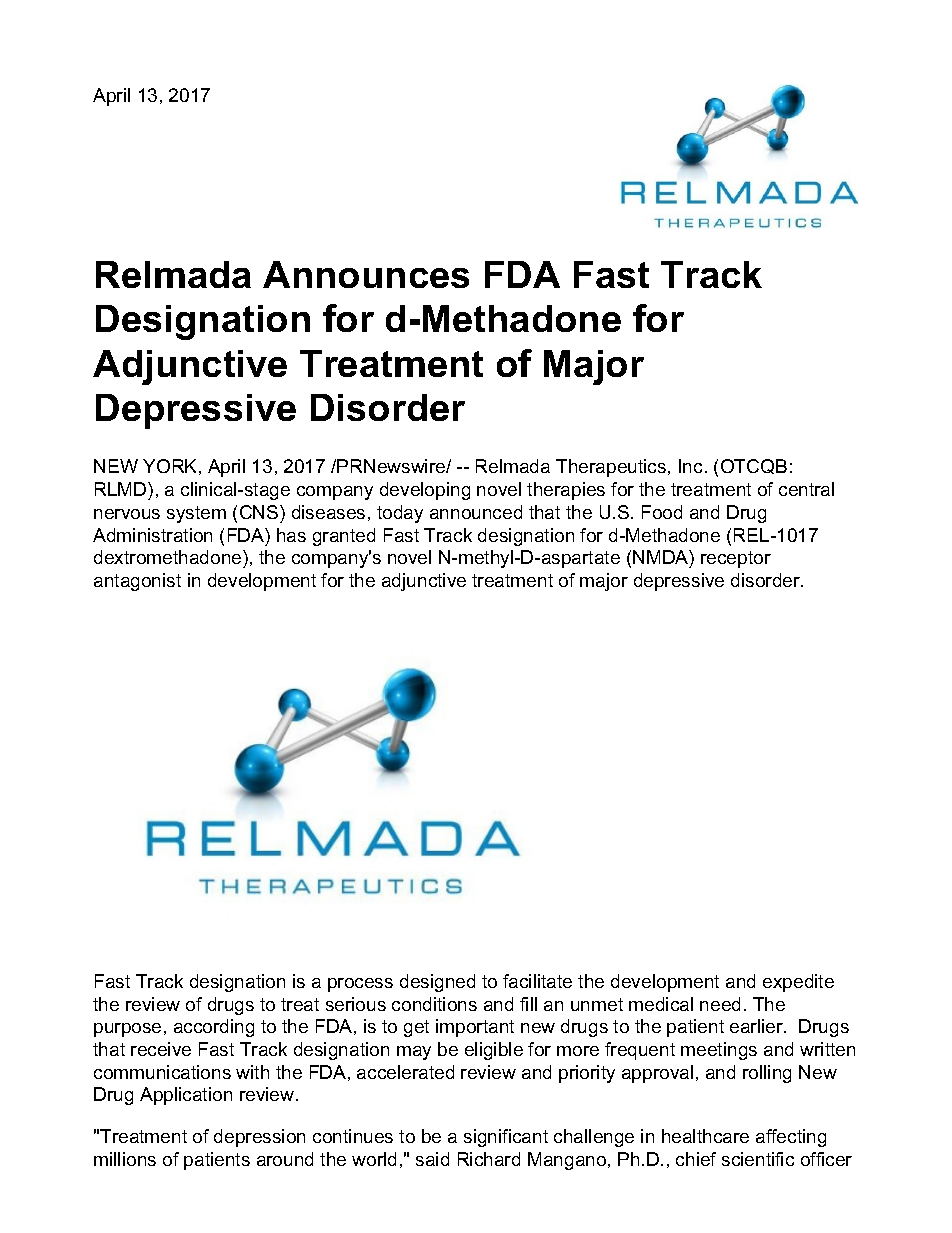  What do you see at coordinates (506, 1138) in the screenshot?
I see `significant` at bounding box center [506, 1138].
